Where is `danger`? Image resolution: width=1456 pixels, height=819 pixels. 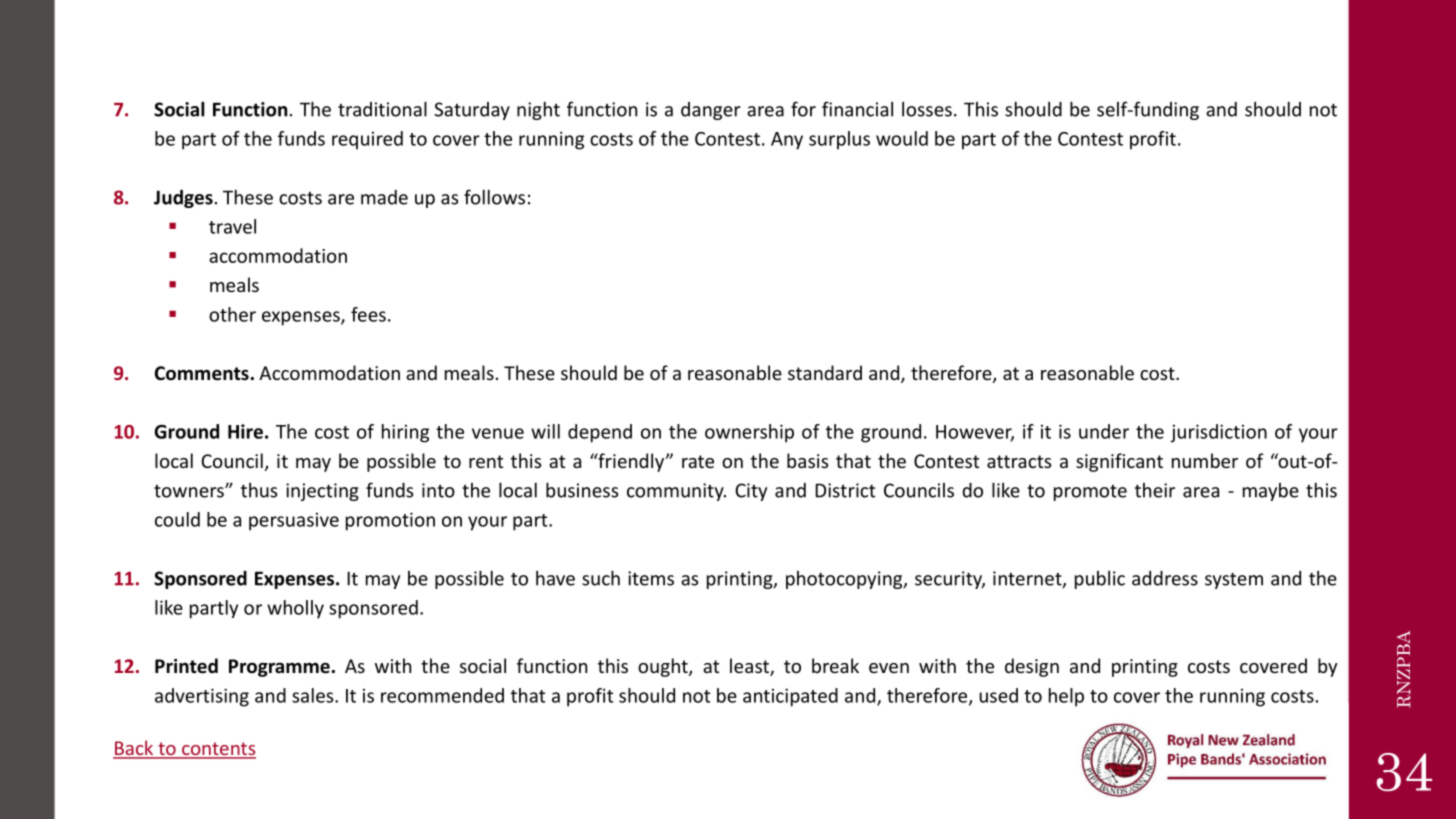
danger is located at coordinates (711, 111).
